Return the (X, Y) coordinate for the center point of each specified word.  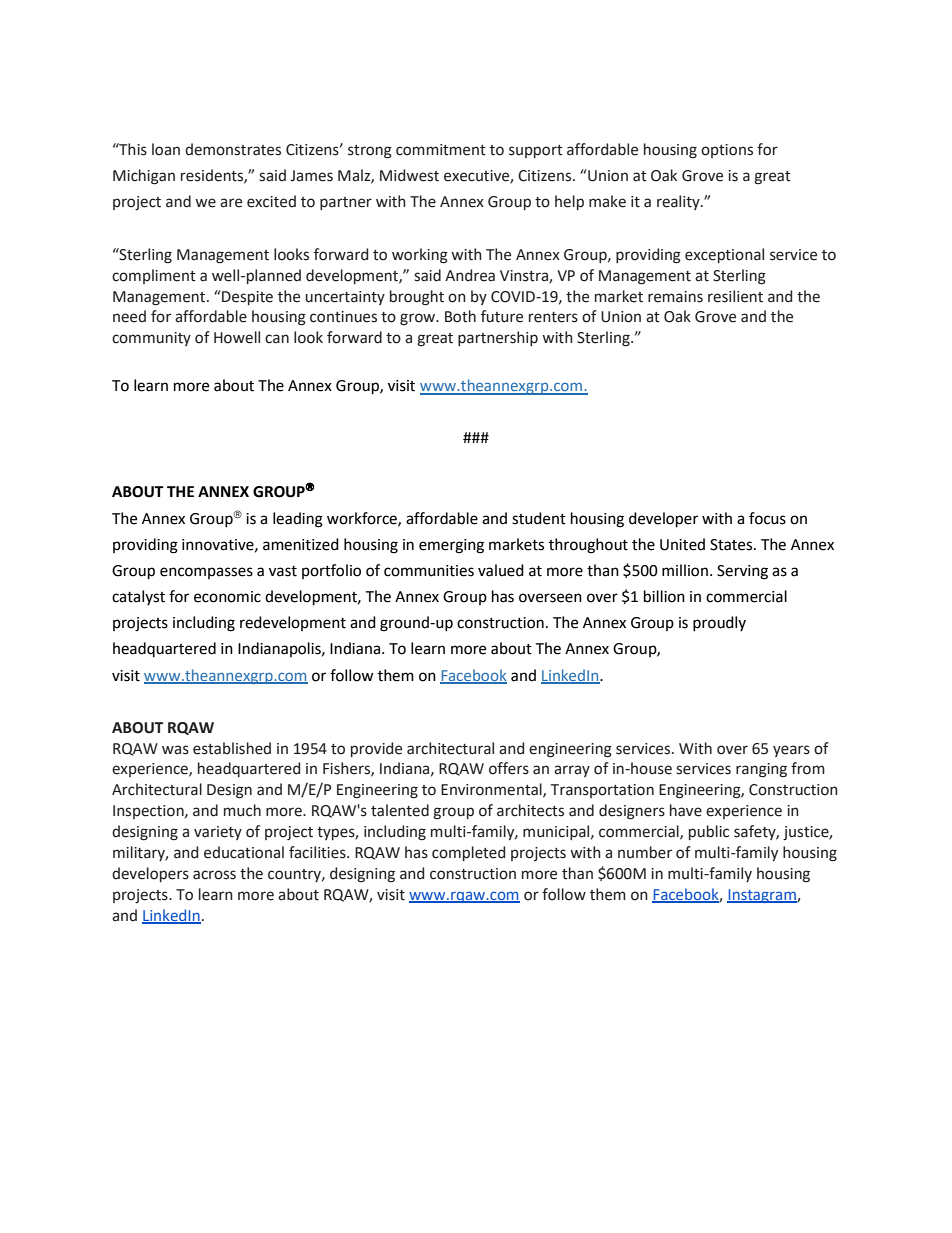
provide (376, 749)
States (732, 545)
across (214, 875)
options (727, 151)
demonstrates (233, 149)
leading (298, 520)
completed (468, 853)
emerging (451, 546)
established (232, 748)
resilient (735, 296)
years (791, 751)
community (151, 339)
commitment (441, 150)
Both (460, 316)
